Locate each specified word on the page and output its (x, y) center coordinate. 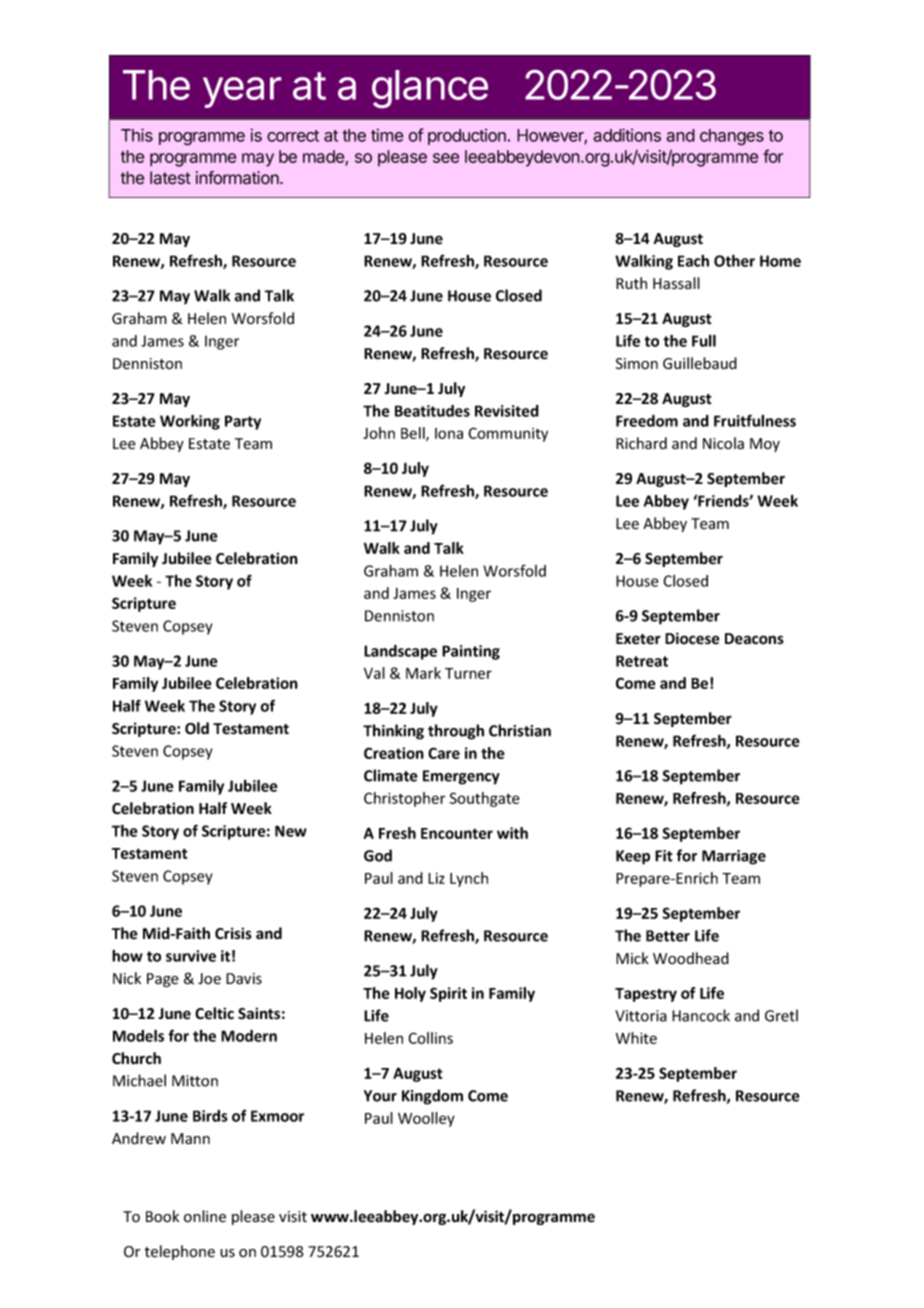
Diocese (692, 638)
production (467, 136)
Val (374, 673)
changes (732, 137)
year (242, 92)
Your (380, 1096)
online (205, 1216)
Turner (468, 673)
